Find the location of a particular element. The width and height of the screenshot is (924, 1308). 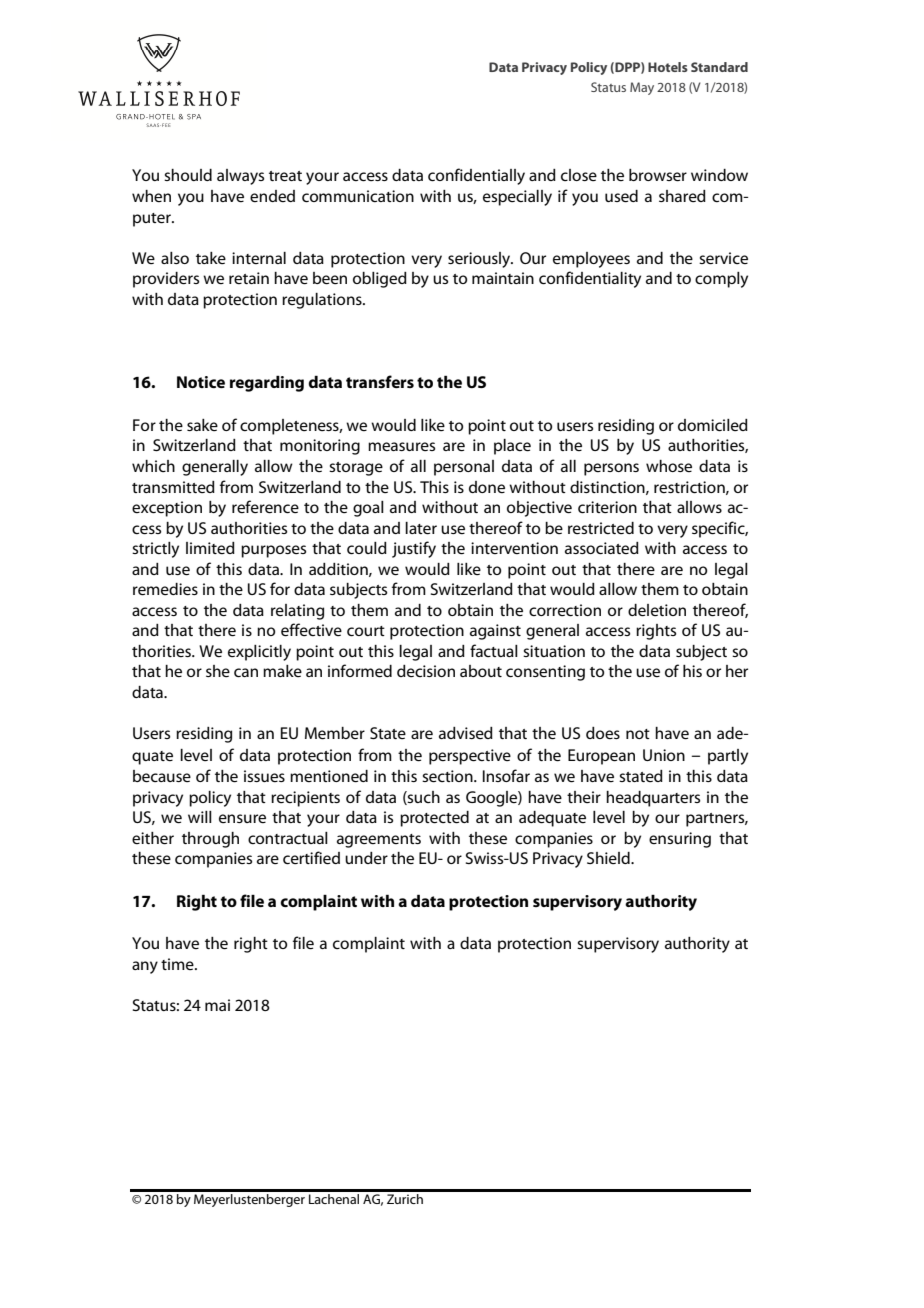

time is located at coordinates (178, 964).
